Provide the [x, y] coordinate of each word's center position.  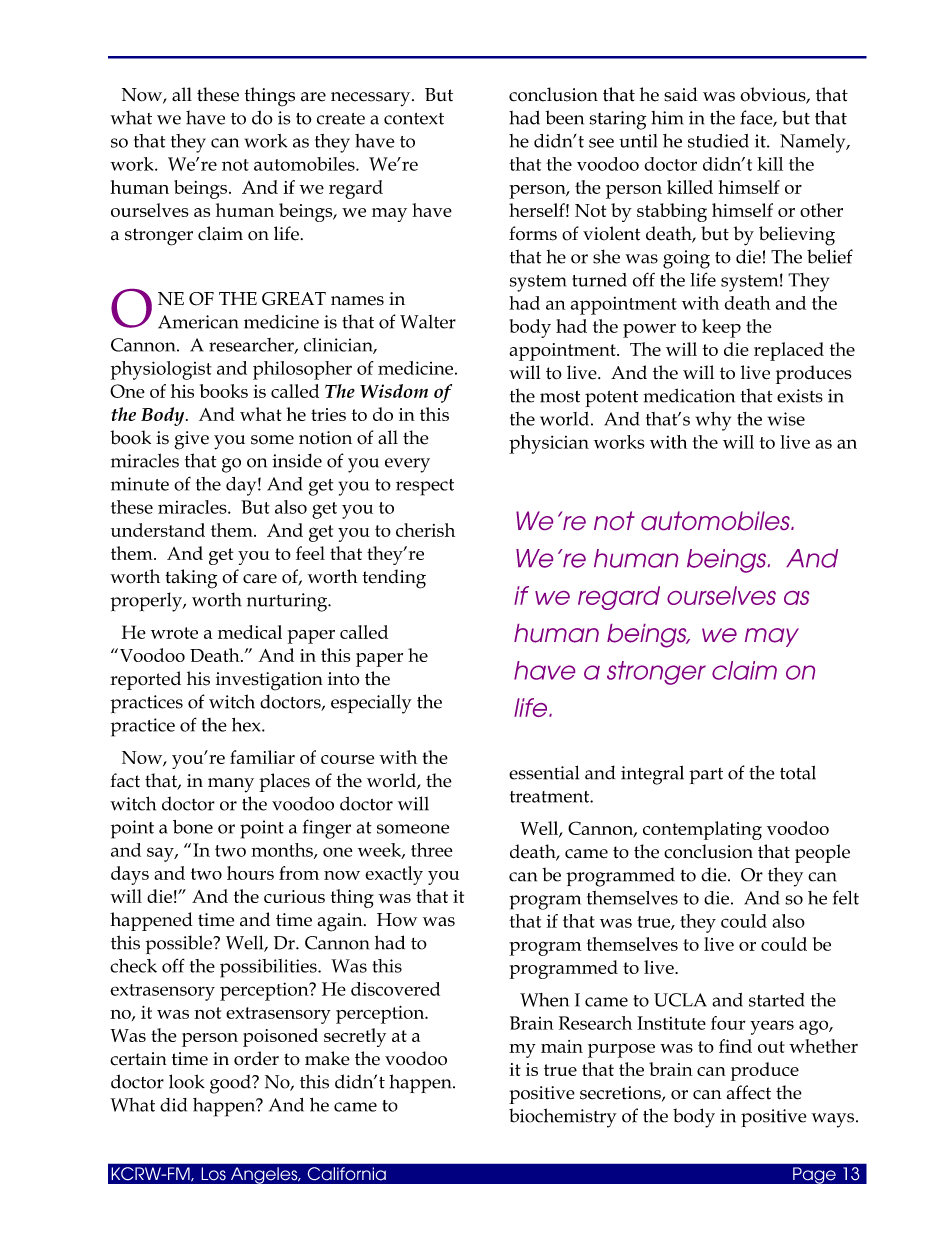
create [341, 119]
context [414, 119]
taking [191, 579]
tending [394, 579]
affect [749, 1092]
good [231, 1084]
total [798, 772]
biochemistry [563, 1118]
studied [718, 141]
